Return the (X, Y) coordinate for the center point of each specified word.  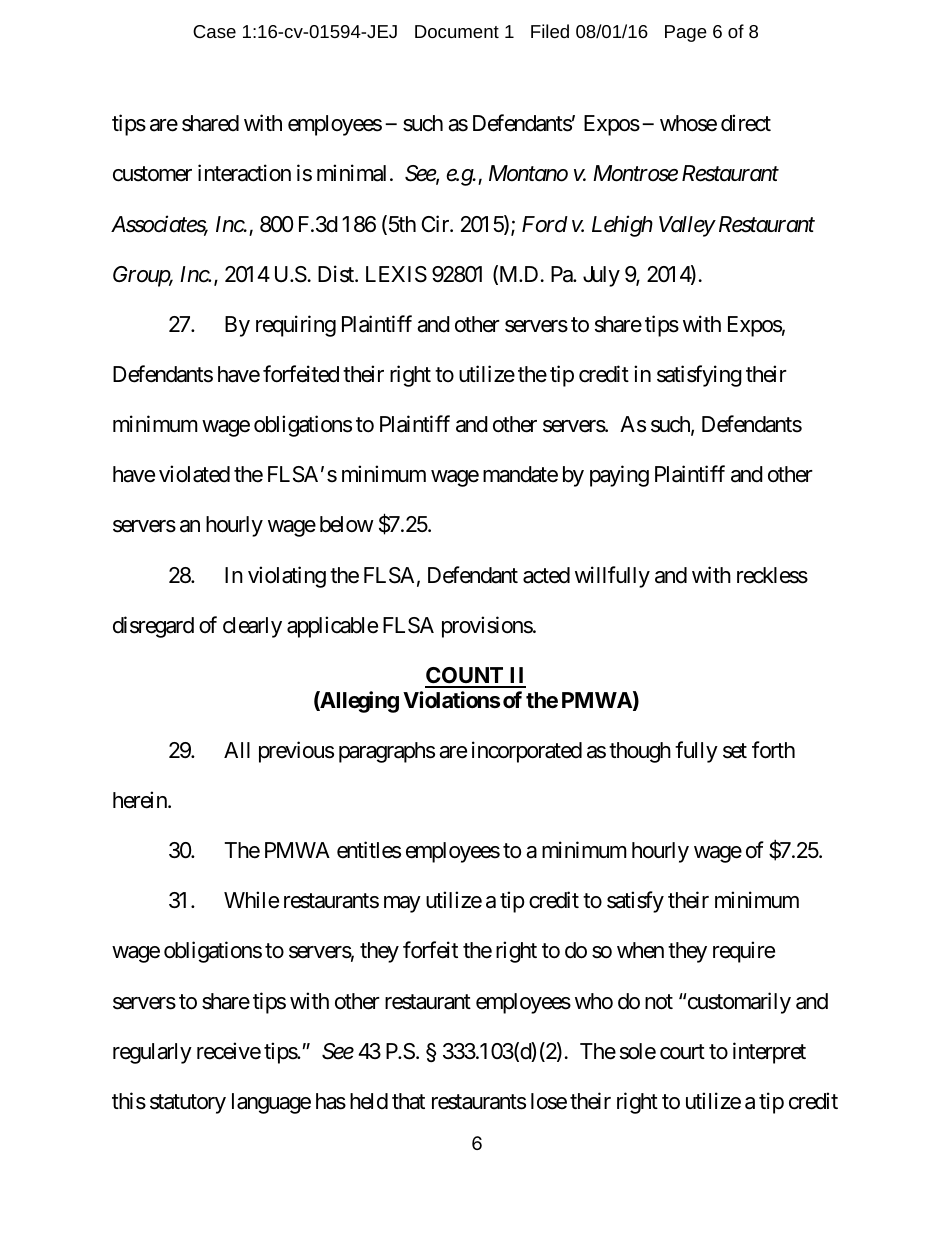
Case (214, 31)
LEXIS (396, 274)
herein (141, 800)
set (735, 751)
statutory (188, 1104)
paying (619, 476)
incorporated (527, 752)
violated (194, 474)
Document (457, 31)
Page (686, 33)
